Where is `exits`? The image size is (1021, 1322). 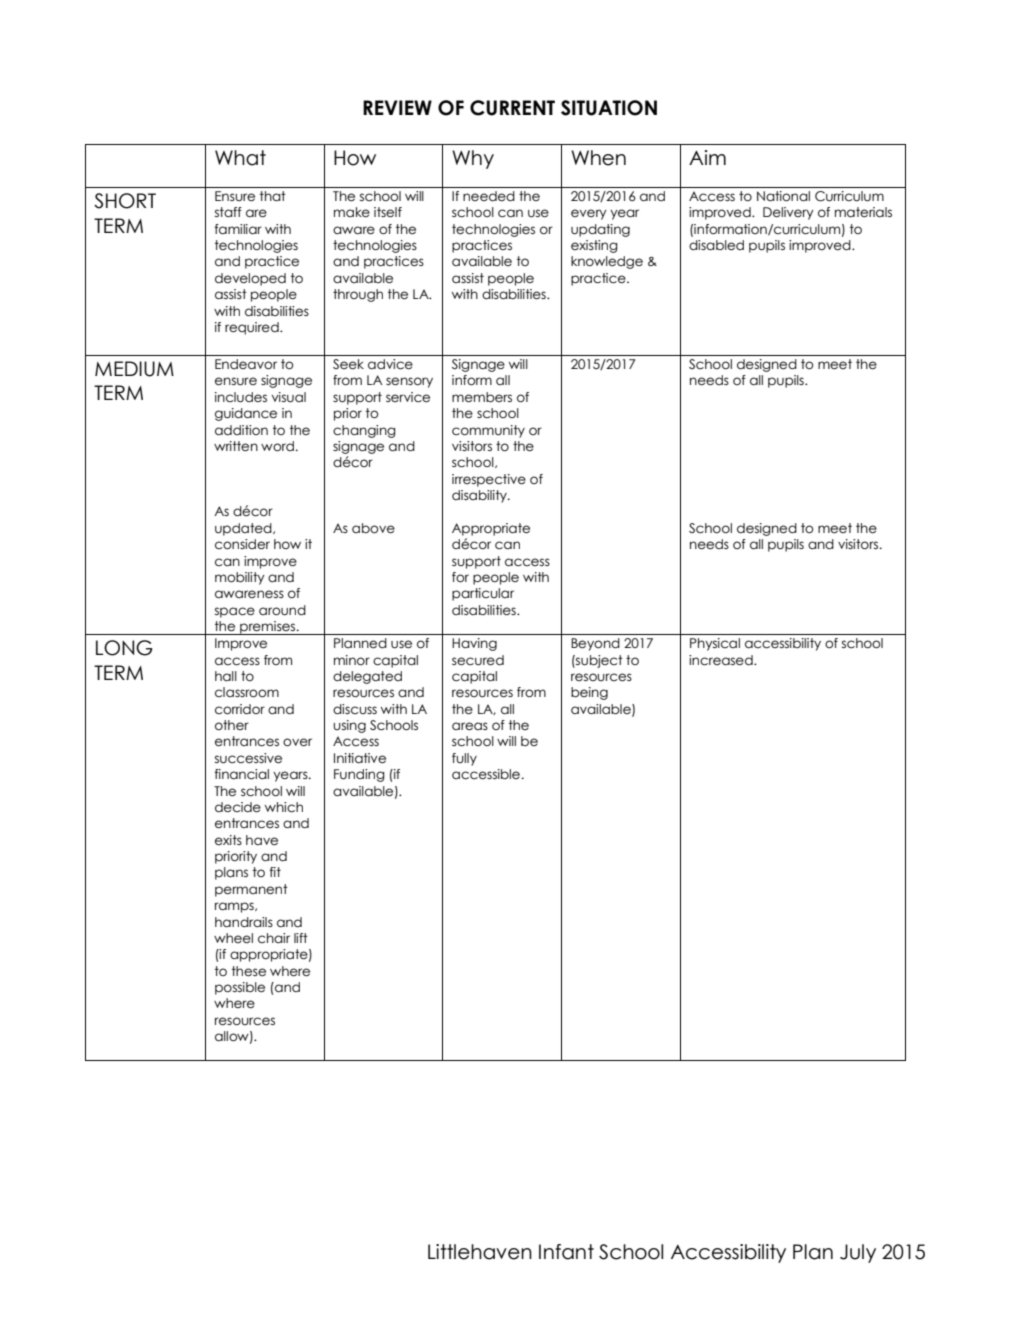
exits is located at coordinates (228, 840).
